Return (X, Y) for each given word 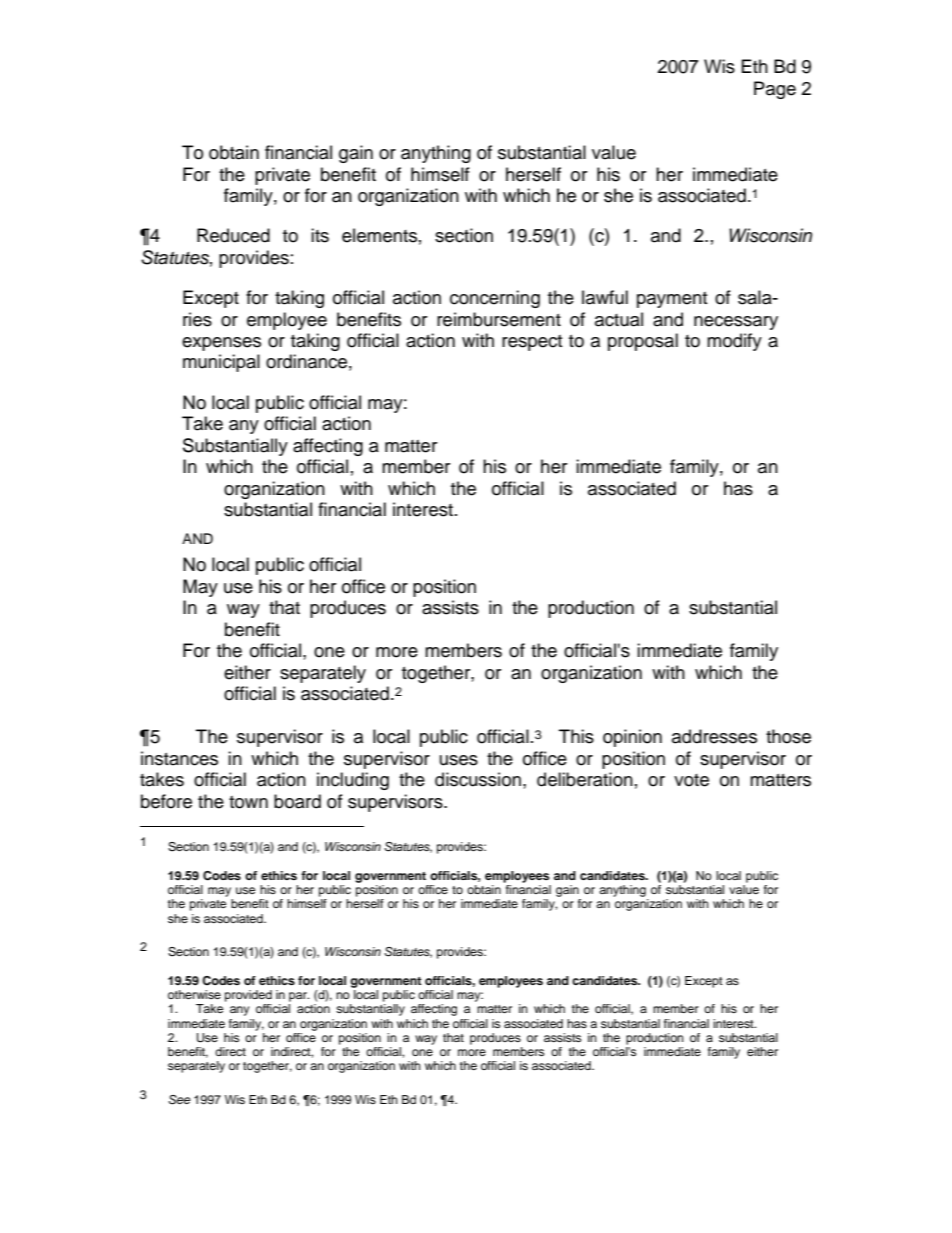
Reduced (233, 235)
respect (532, 343)
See (179, 1100)
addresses (714, 736)
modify (734, 342)
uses (459, 760)
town (248, 802)
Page (775, 90)
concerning (495, 299)
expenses (221, 344)
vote (691, 780)
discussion (478, 779)
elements (379, 235)
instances (179, 758)
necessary (736, 323)
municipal (221, 363)
